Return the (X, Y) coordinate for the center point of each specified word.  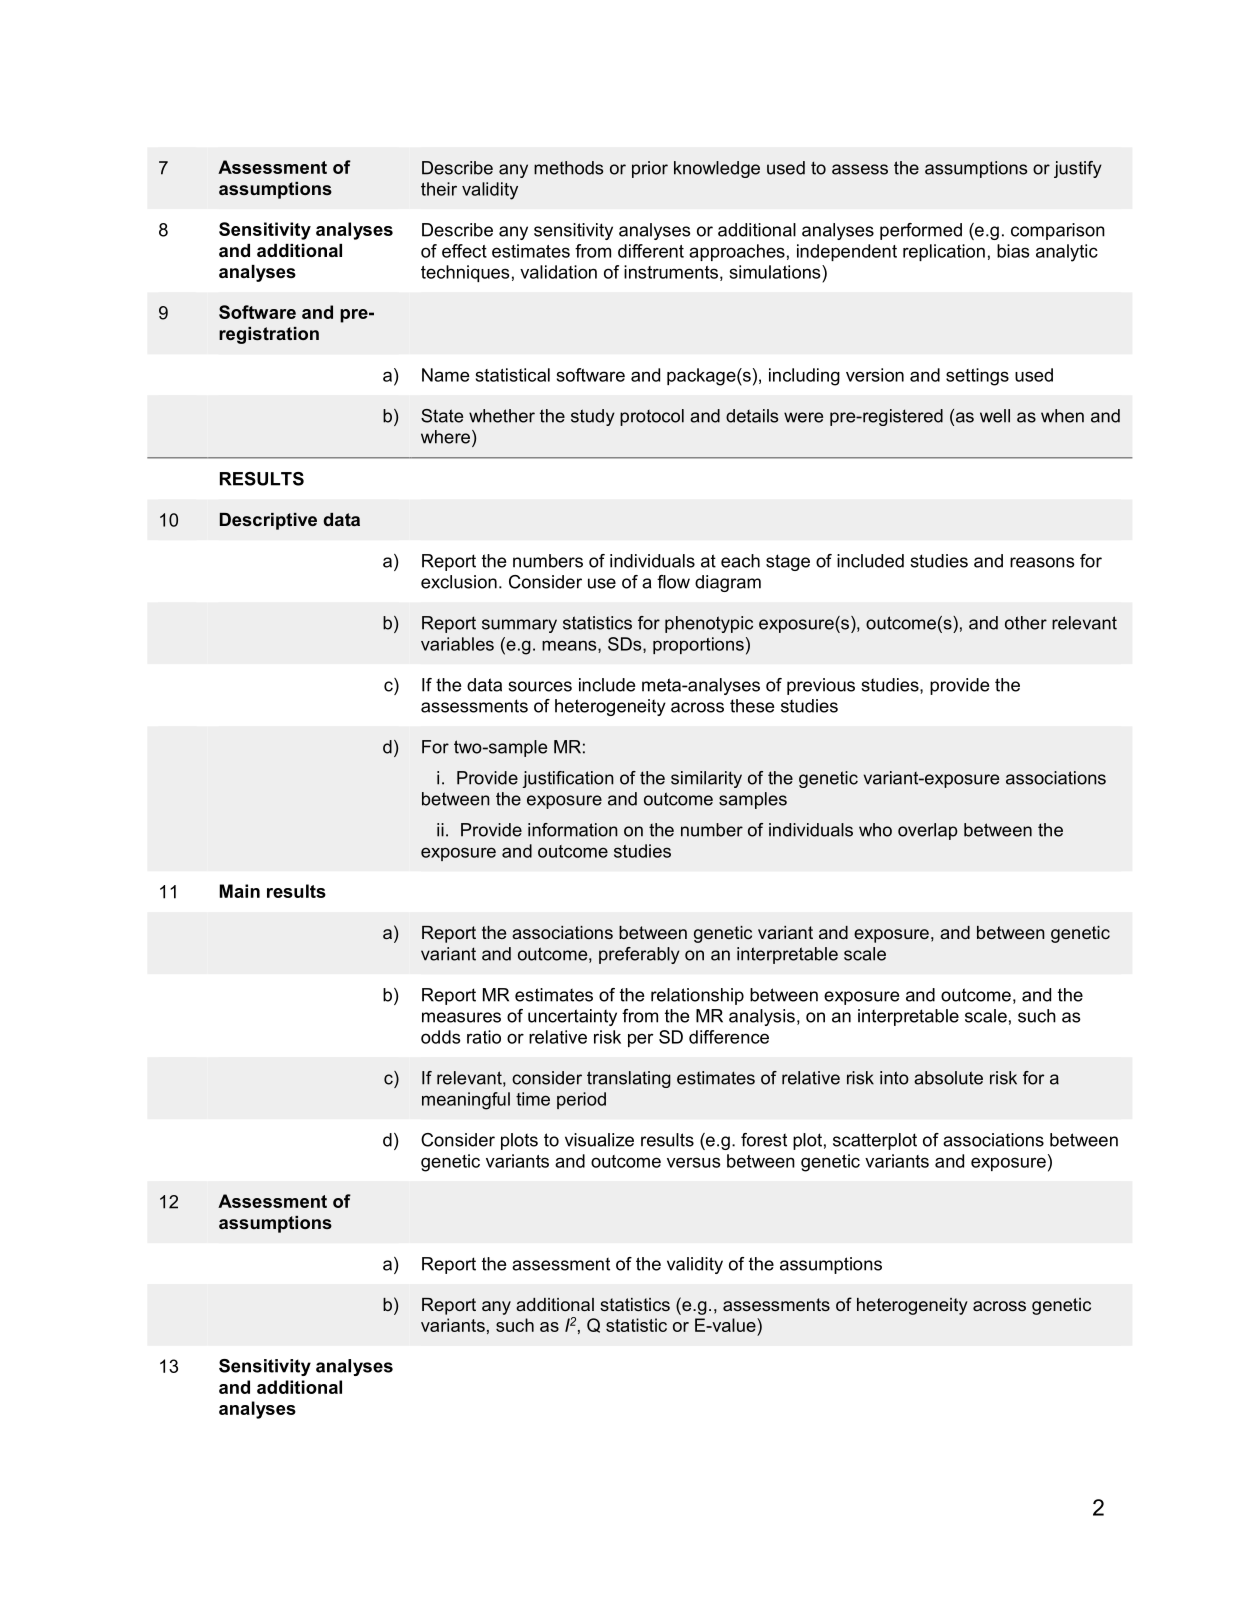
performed (921, 231)
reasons (1042, 562)
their (439, 189)
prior (650, 169)
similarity (706, 779)
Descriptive (268, 521)
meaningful (466, 1101)
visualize (599, 1140)
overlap (928, 831)
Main (239, 891)
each (740, 561)
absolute (948, 1078)
